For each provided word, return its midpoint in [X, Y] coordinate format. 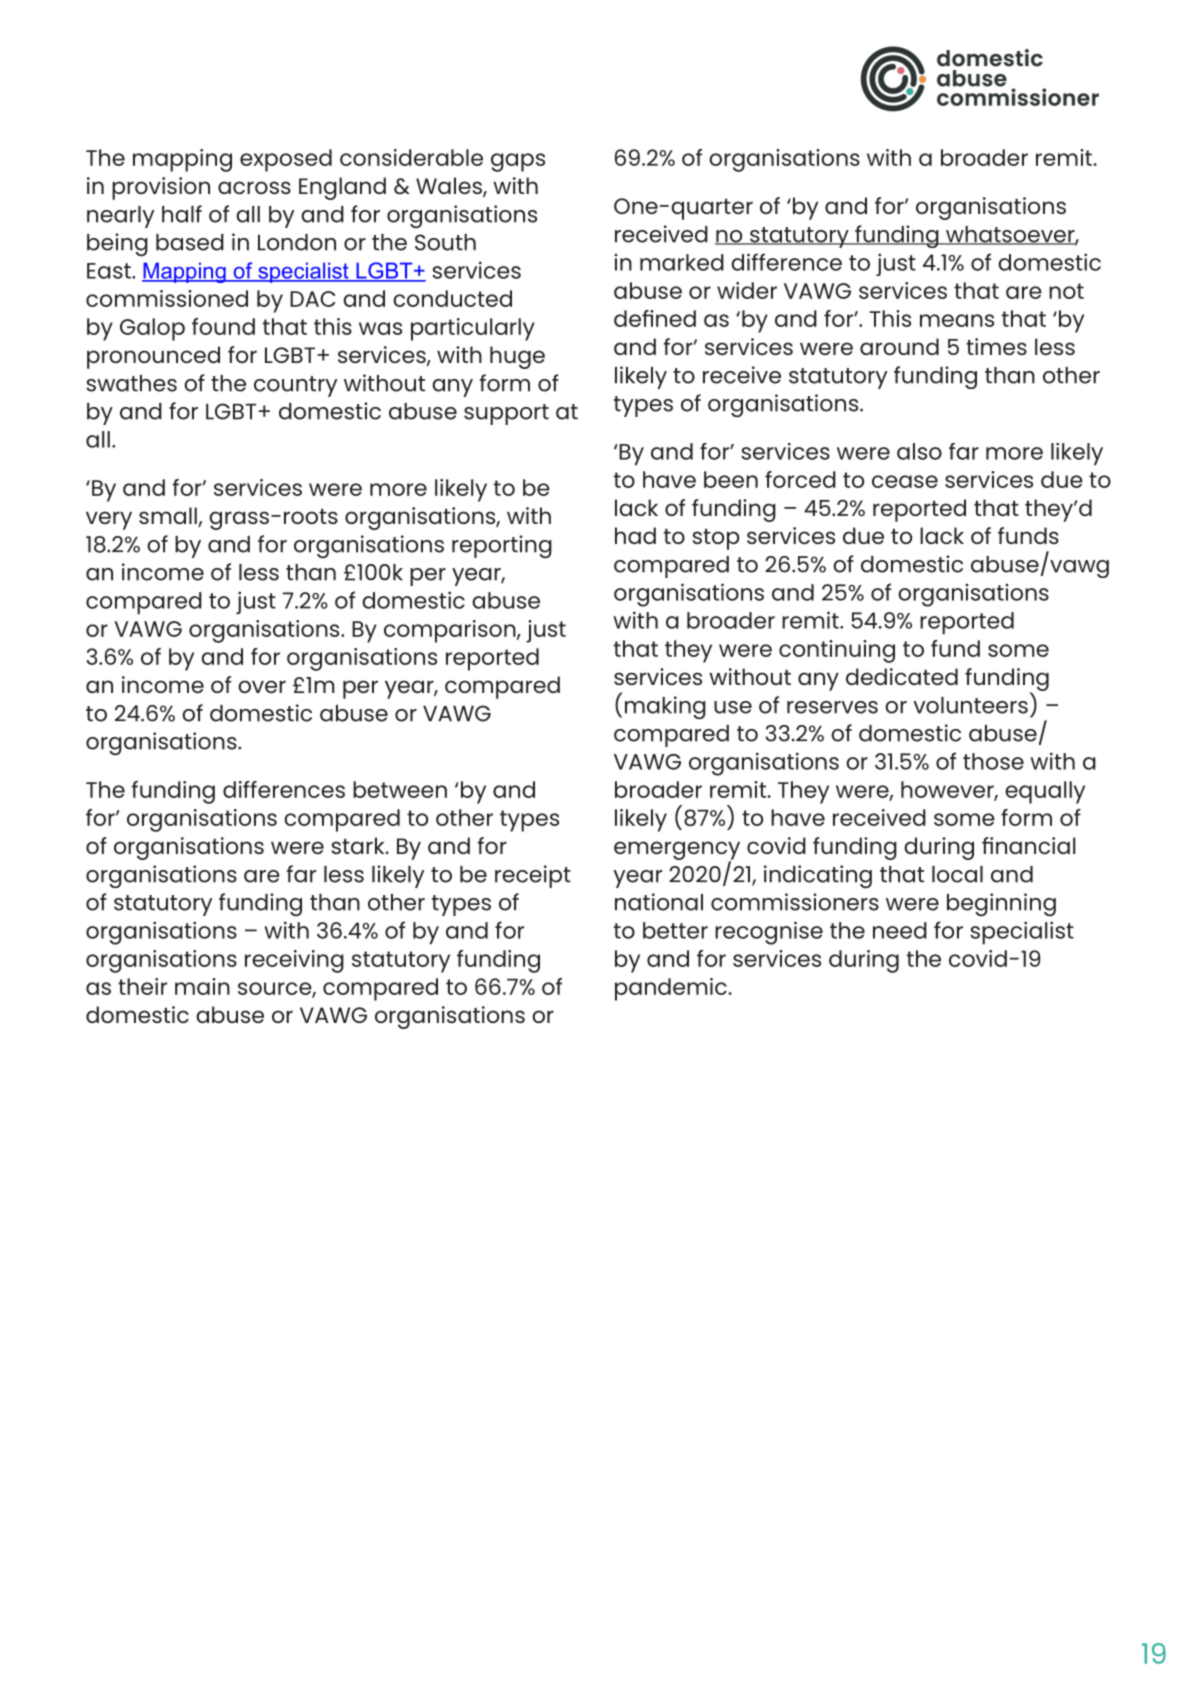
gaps [518, 162]
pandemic [672, 989]
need [900, 930]
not [1066, 291]
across [254, 187]
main [202, 986]
